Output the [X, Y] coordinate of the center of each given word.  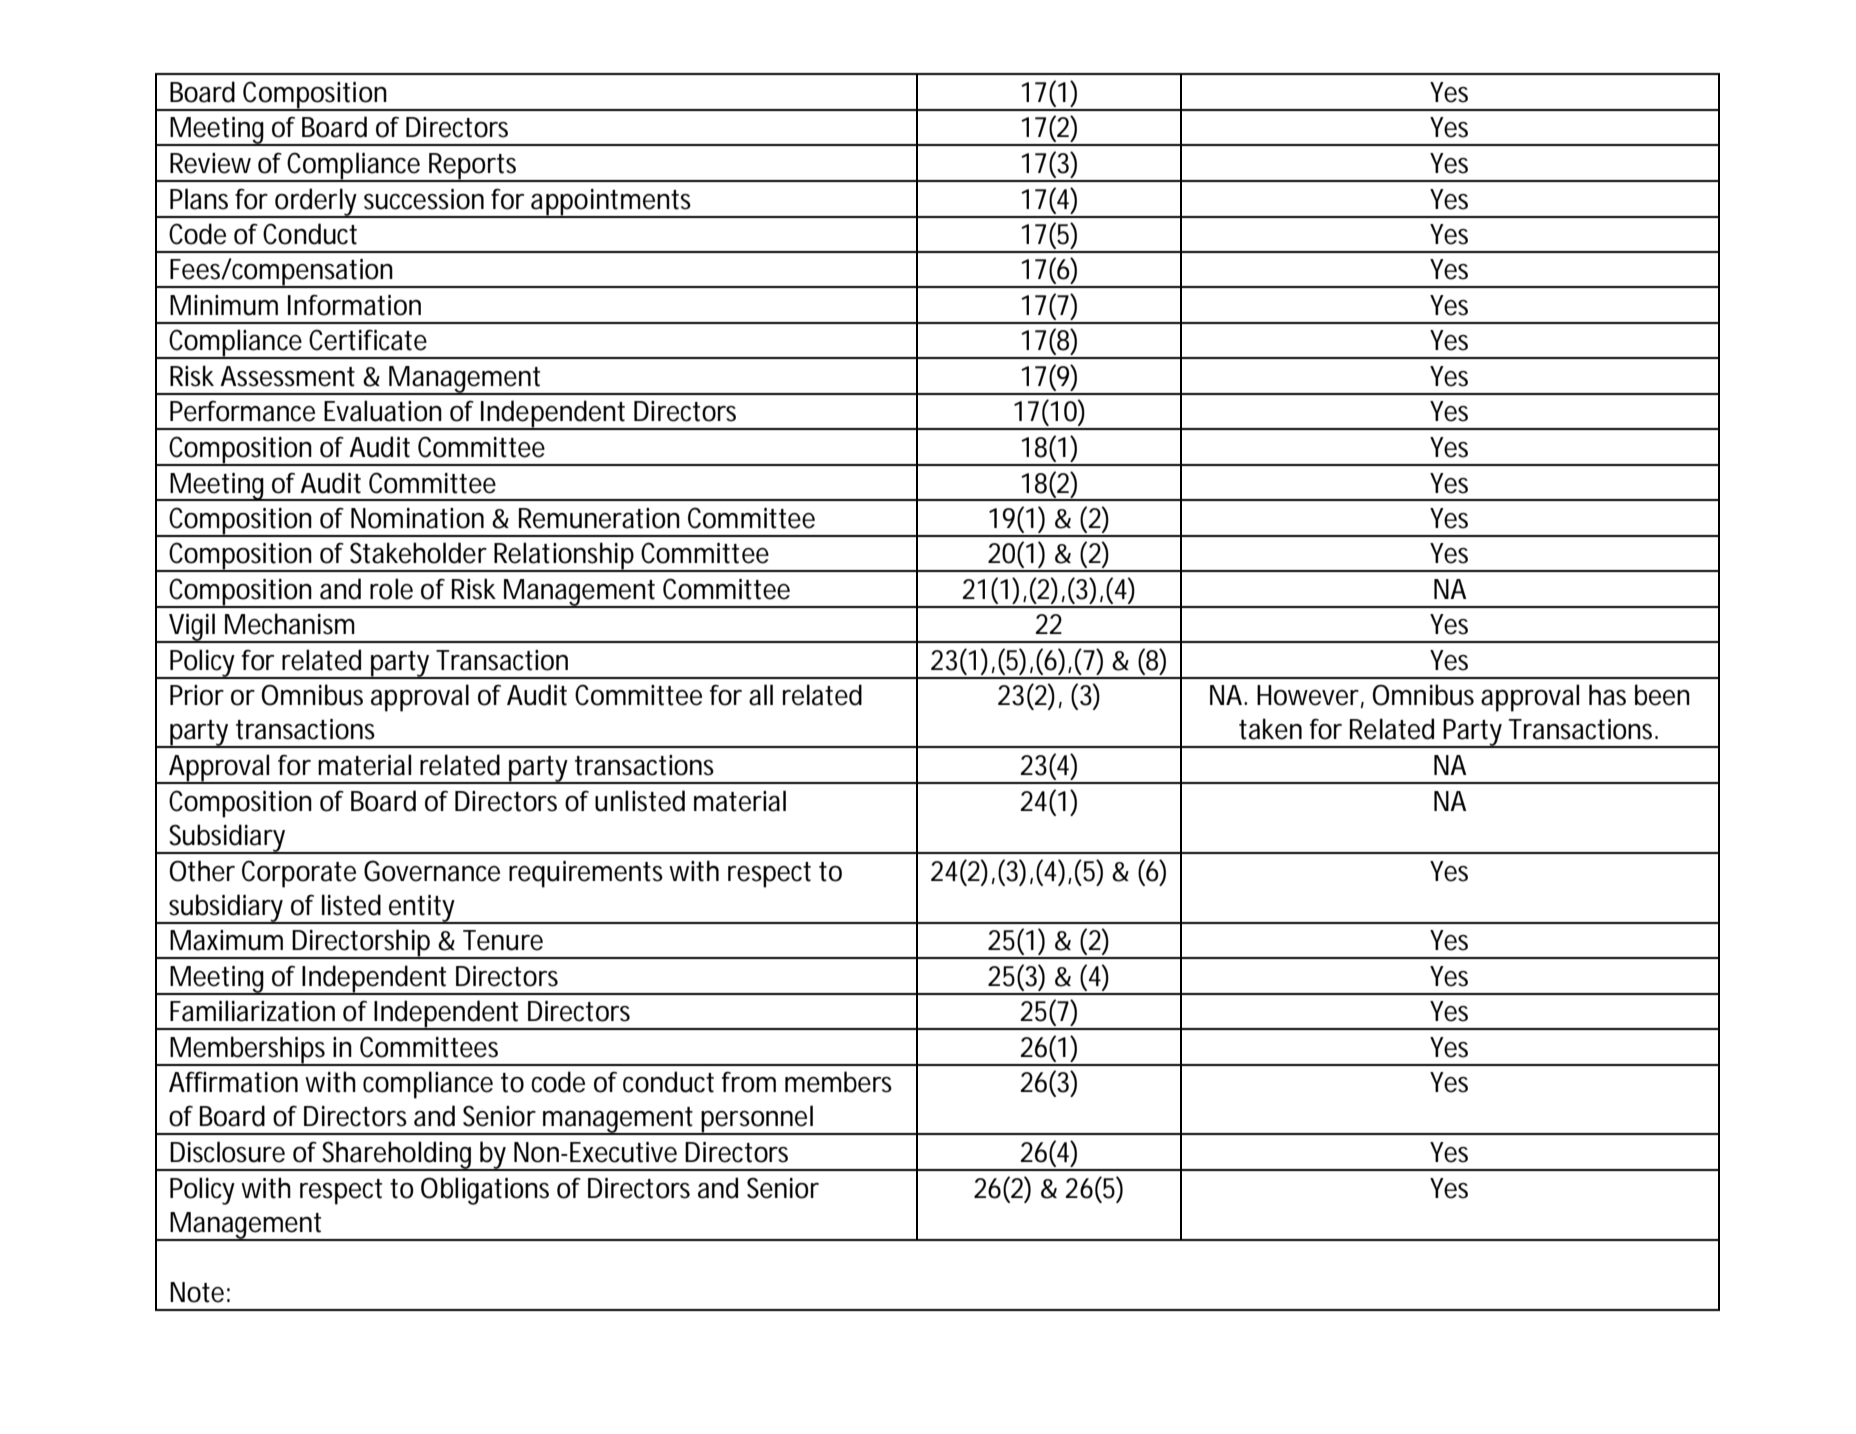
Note [197, 1292]
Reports [473, 167]
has [1607, 695]
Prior [197, 695]
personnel [757, 1120]
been [1662, 695]
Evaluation [383, 411]
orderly [316, 203]
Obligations [485, 1191]
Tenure [503, 940]
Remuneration [599, 518]
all [761, 695]
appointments [611, 203]
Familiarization [252, 1011]
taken [1270, 729]
